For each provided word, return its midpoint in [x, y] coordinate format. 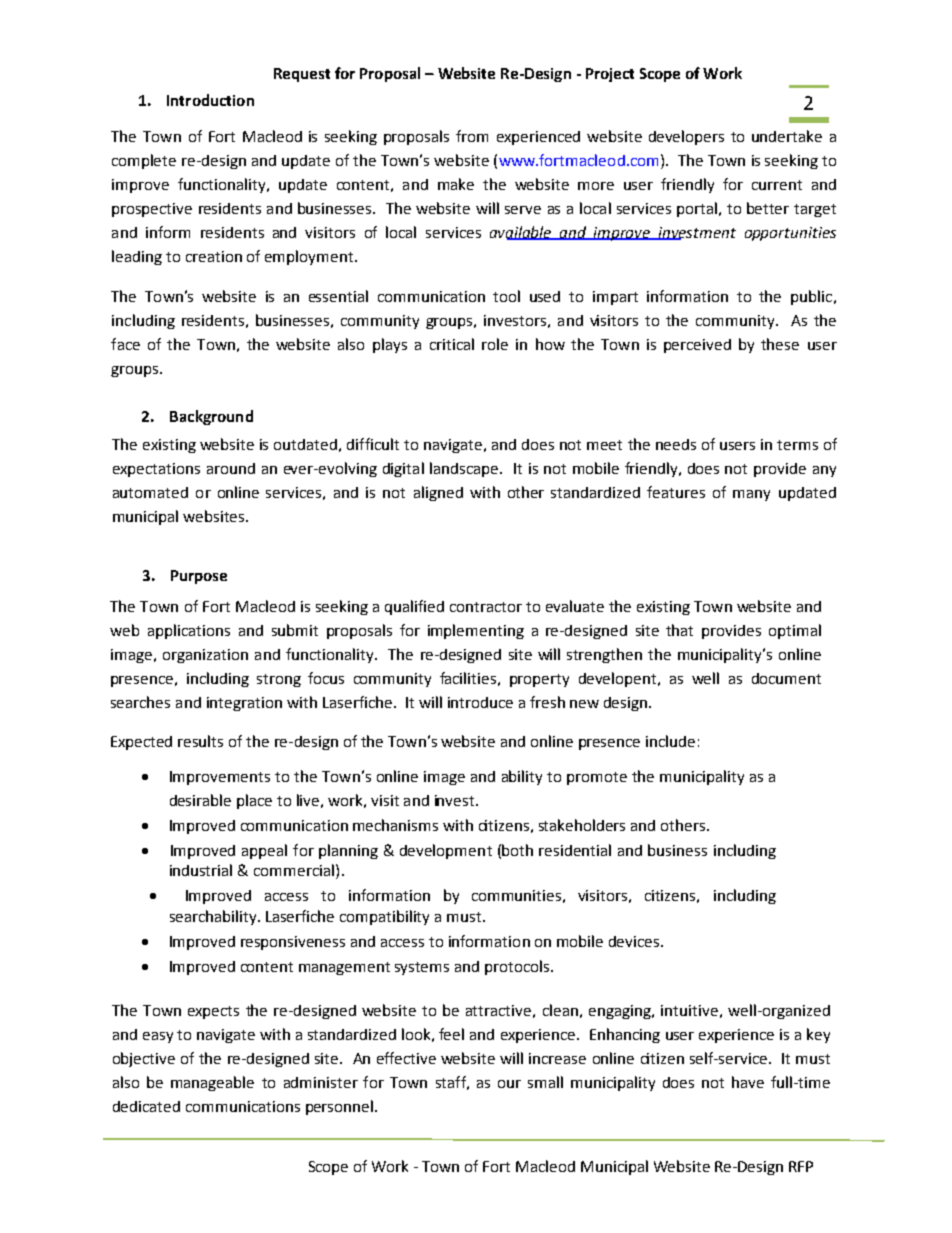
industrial [201, 870]
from [472, 136]
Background [211, 417]
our [509, 1084]
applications [189, 631]
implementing [476, 631]
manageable [212, 1083]
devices [635, 941]
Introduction [210, 100]
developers [686, 137]
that [679, 630]
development [446, 851]
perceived [697, 346]
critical [452, 344]
